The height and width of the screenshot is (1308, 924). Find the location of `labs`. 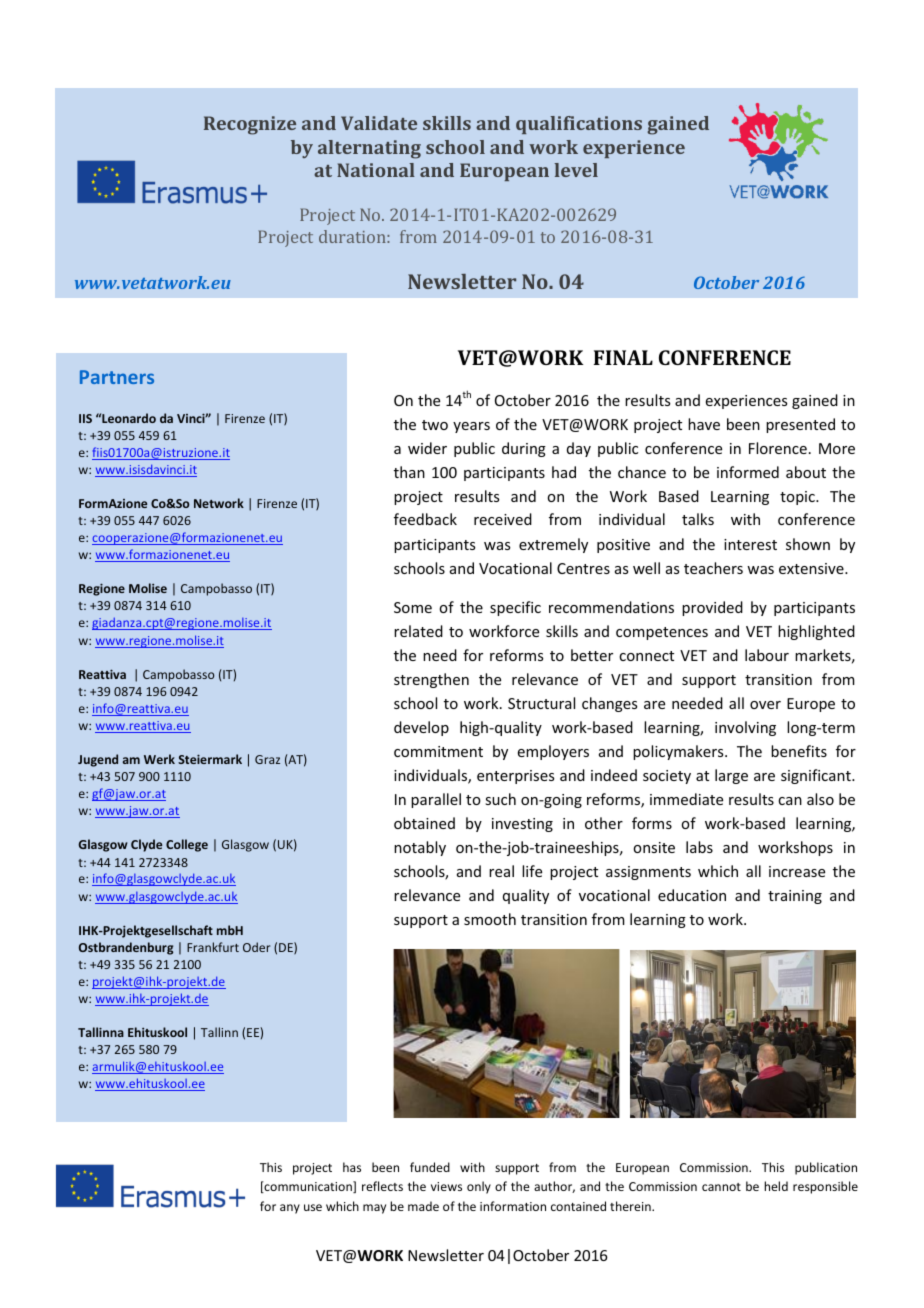

labs is located at coordinates (699, 847).
